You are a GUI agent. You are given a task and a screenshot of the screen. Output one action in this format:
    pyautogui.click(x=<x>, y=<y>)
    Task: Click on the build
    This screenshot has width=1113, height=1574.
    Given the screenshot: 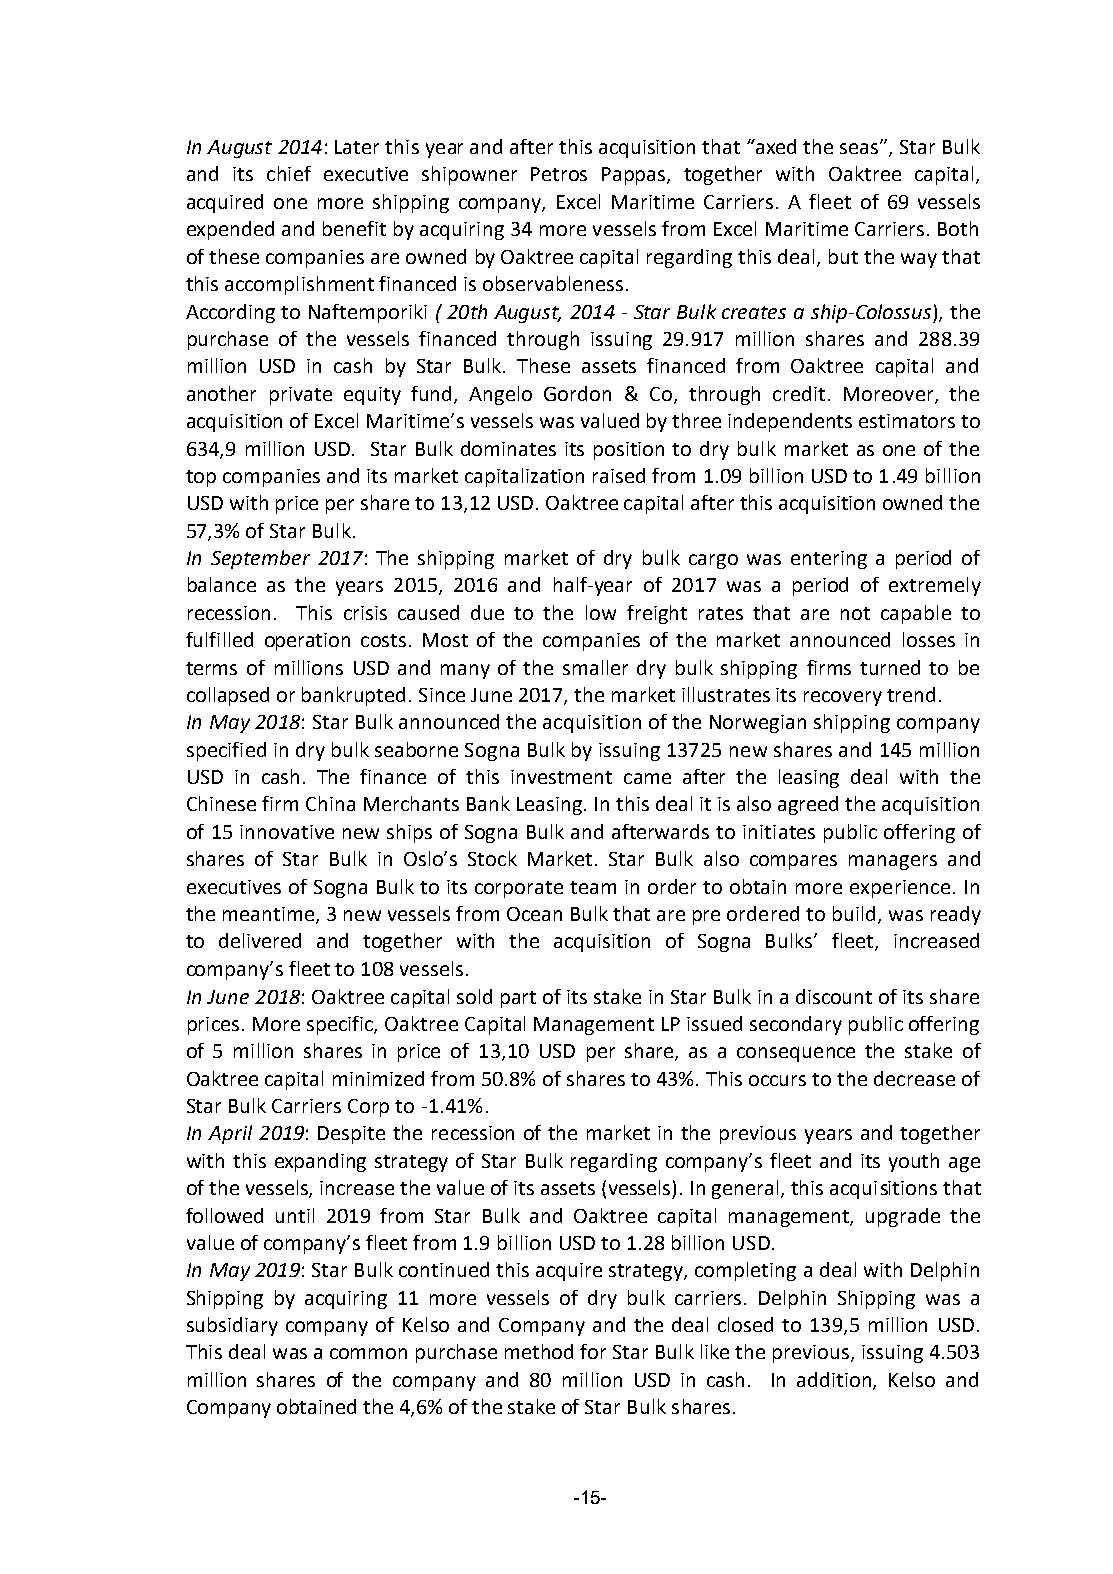 What is the action you would take?
    pyautogui.click(x=854, y=913)
